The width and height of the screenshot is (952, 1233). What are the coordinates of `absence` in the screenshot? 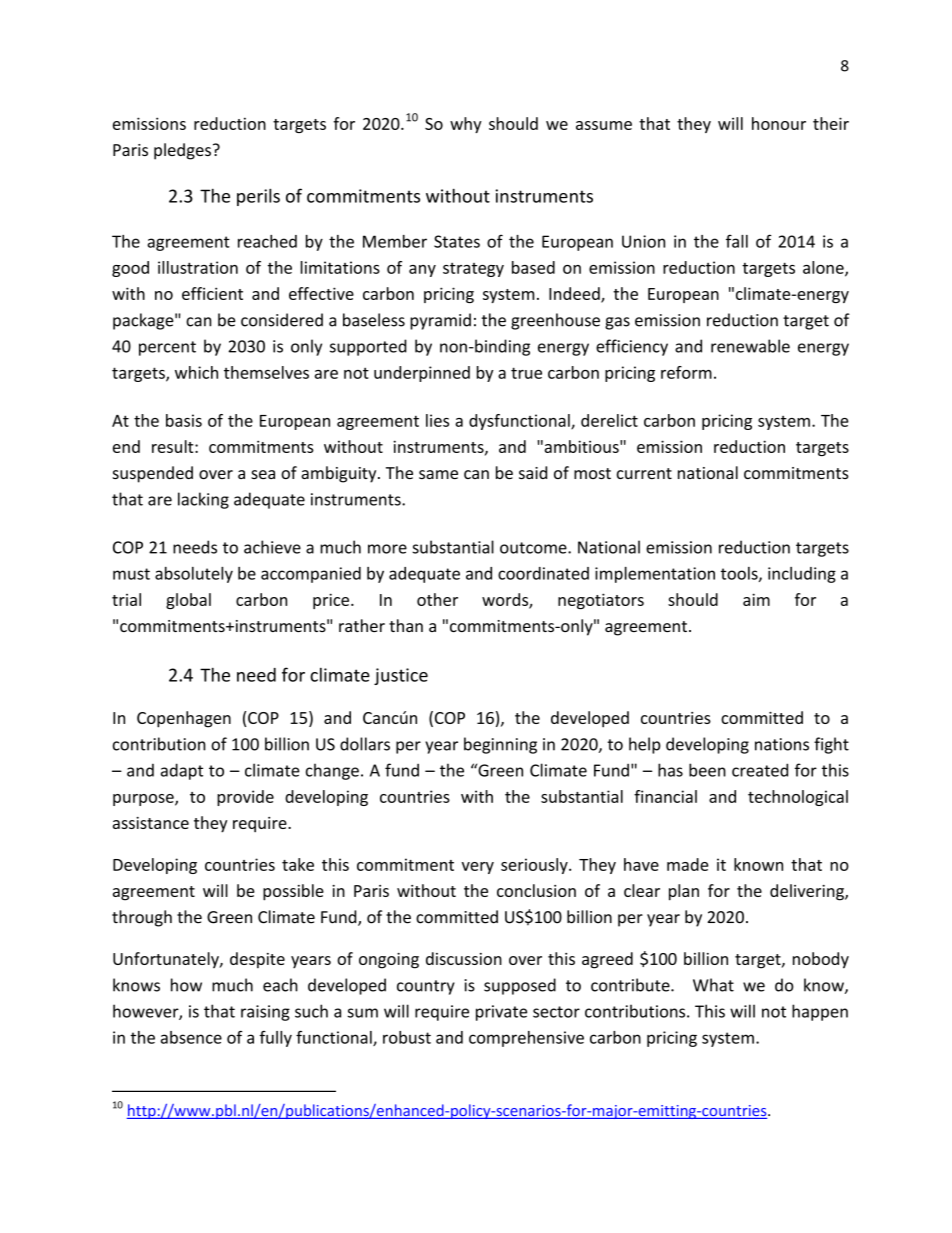 It's located at (191, 1037).
